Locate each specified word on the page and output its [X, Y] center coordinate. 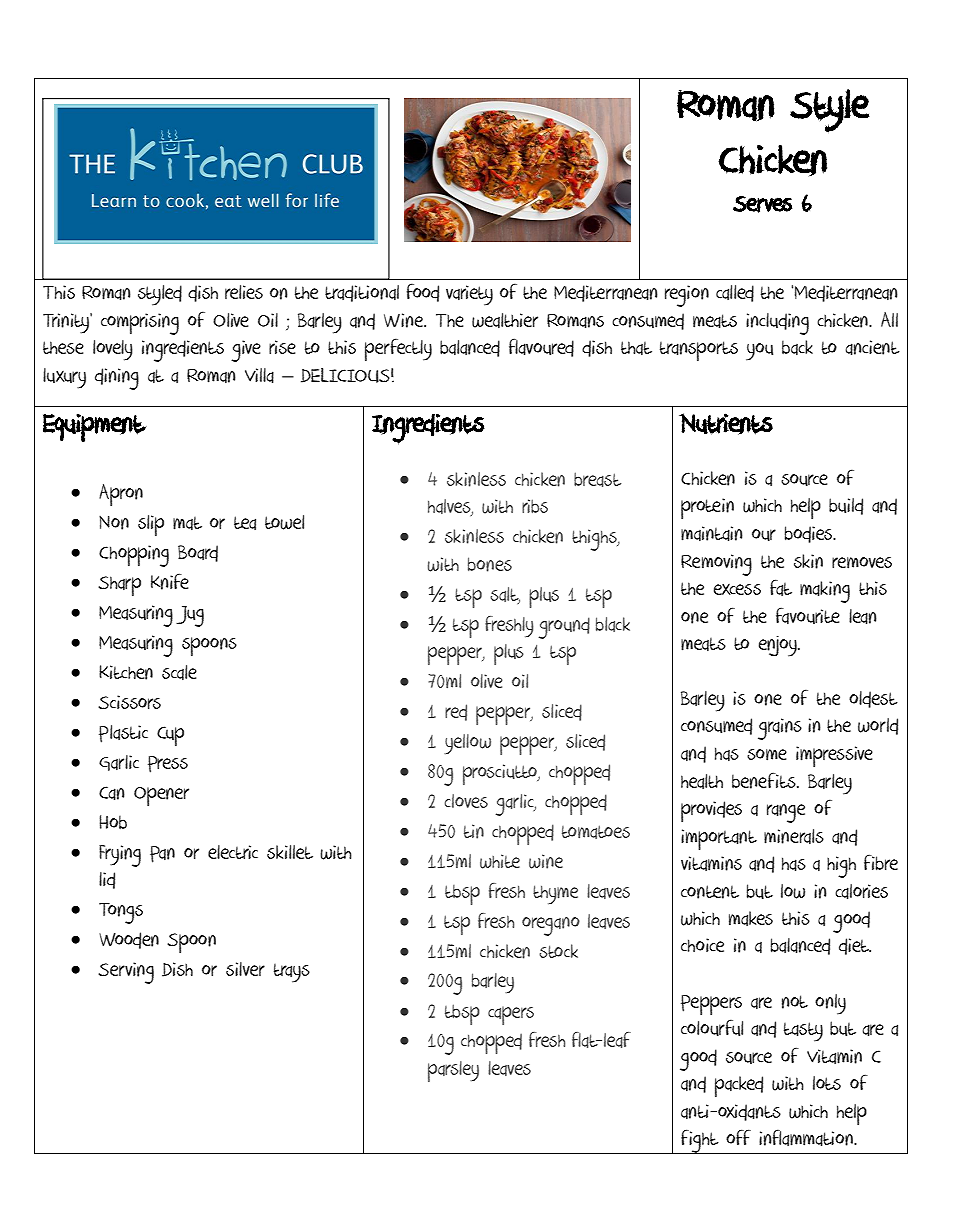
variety [469, 295]
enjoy [779, 646]
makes [751, 918]
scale [179, 672]
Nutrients [726, 424]
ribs [535, 506]
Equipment [95, 427]
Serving [126, 973]
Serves [762, 204]
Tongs [121, 913]
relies [244, 292]
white [500, 861]
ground [564, 628]
